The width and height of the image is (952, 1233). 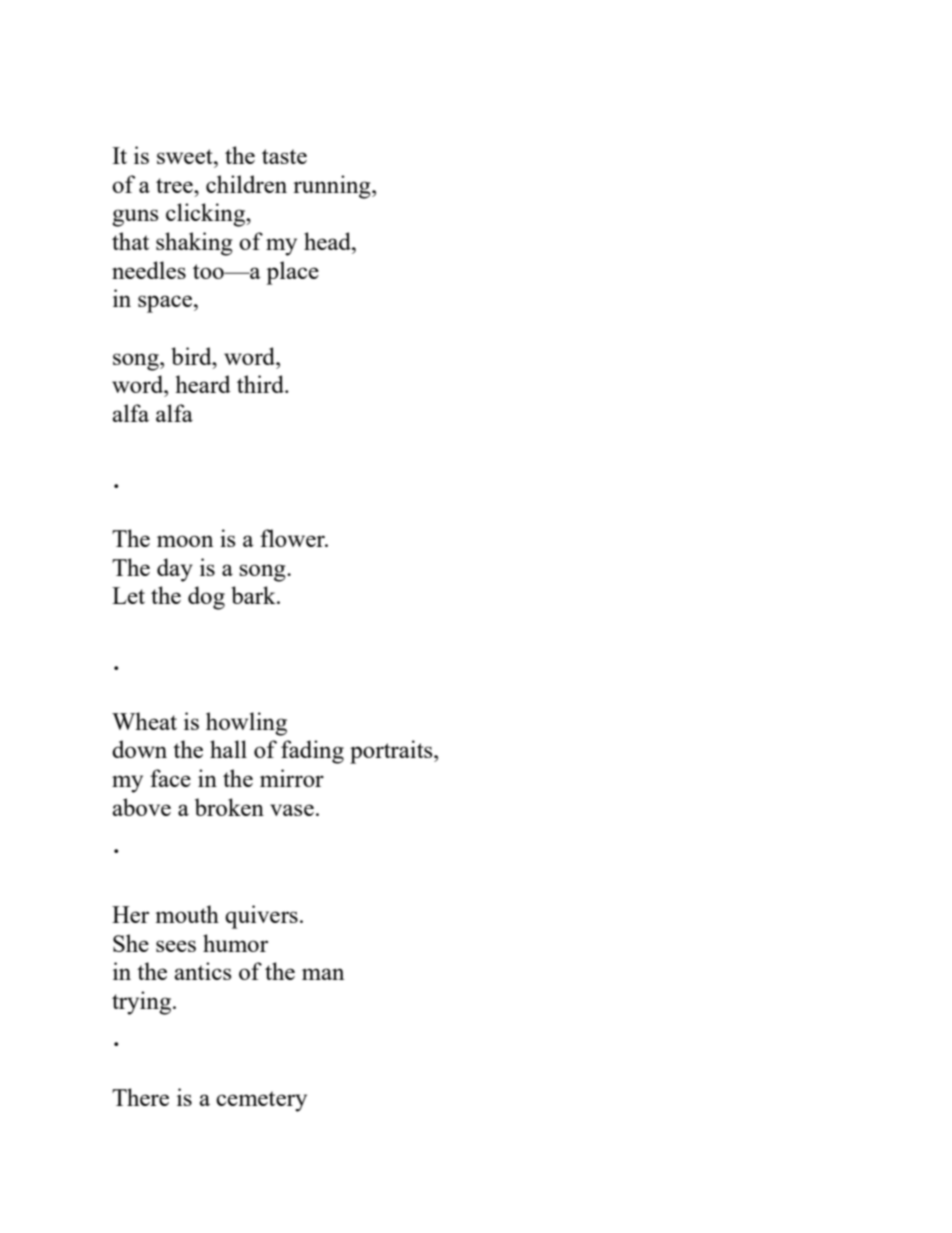 What do you see at coordinates (246, 184) in the image?
I see `children` at bounding box center [246, 184].
